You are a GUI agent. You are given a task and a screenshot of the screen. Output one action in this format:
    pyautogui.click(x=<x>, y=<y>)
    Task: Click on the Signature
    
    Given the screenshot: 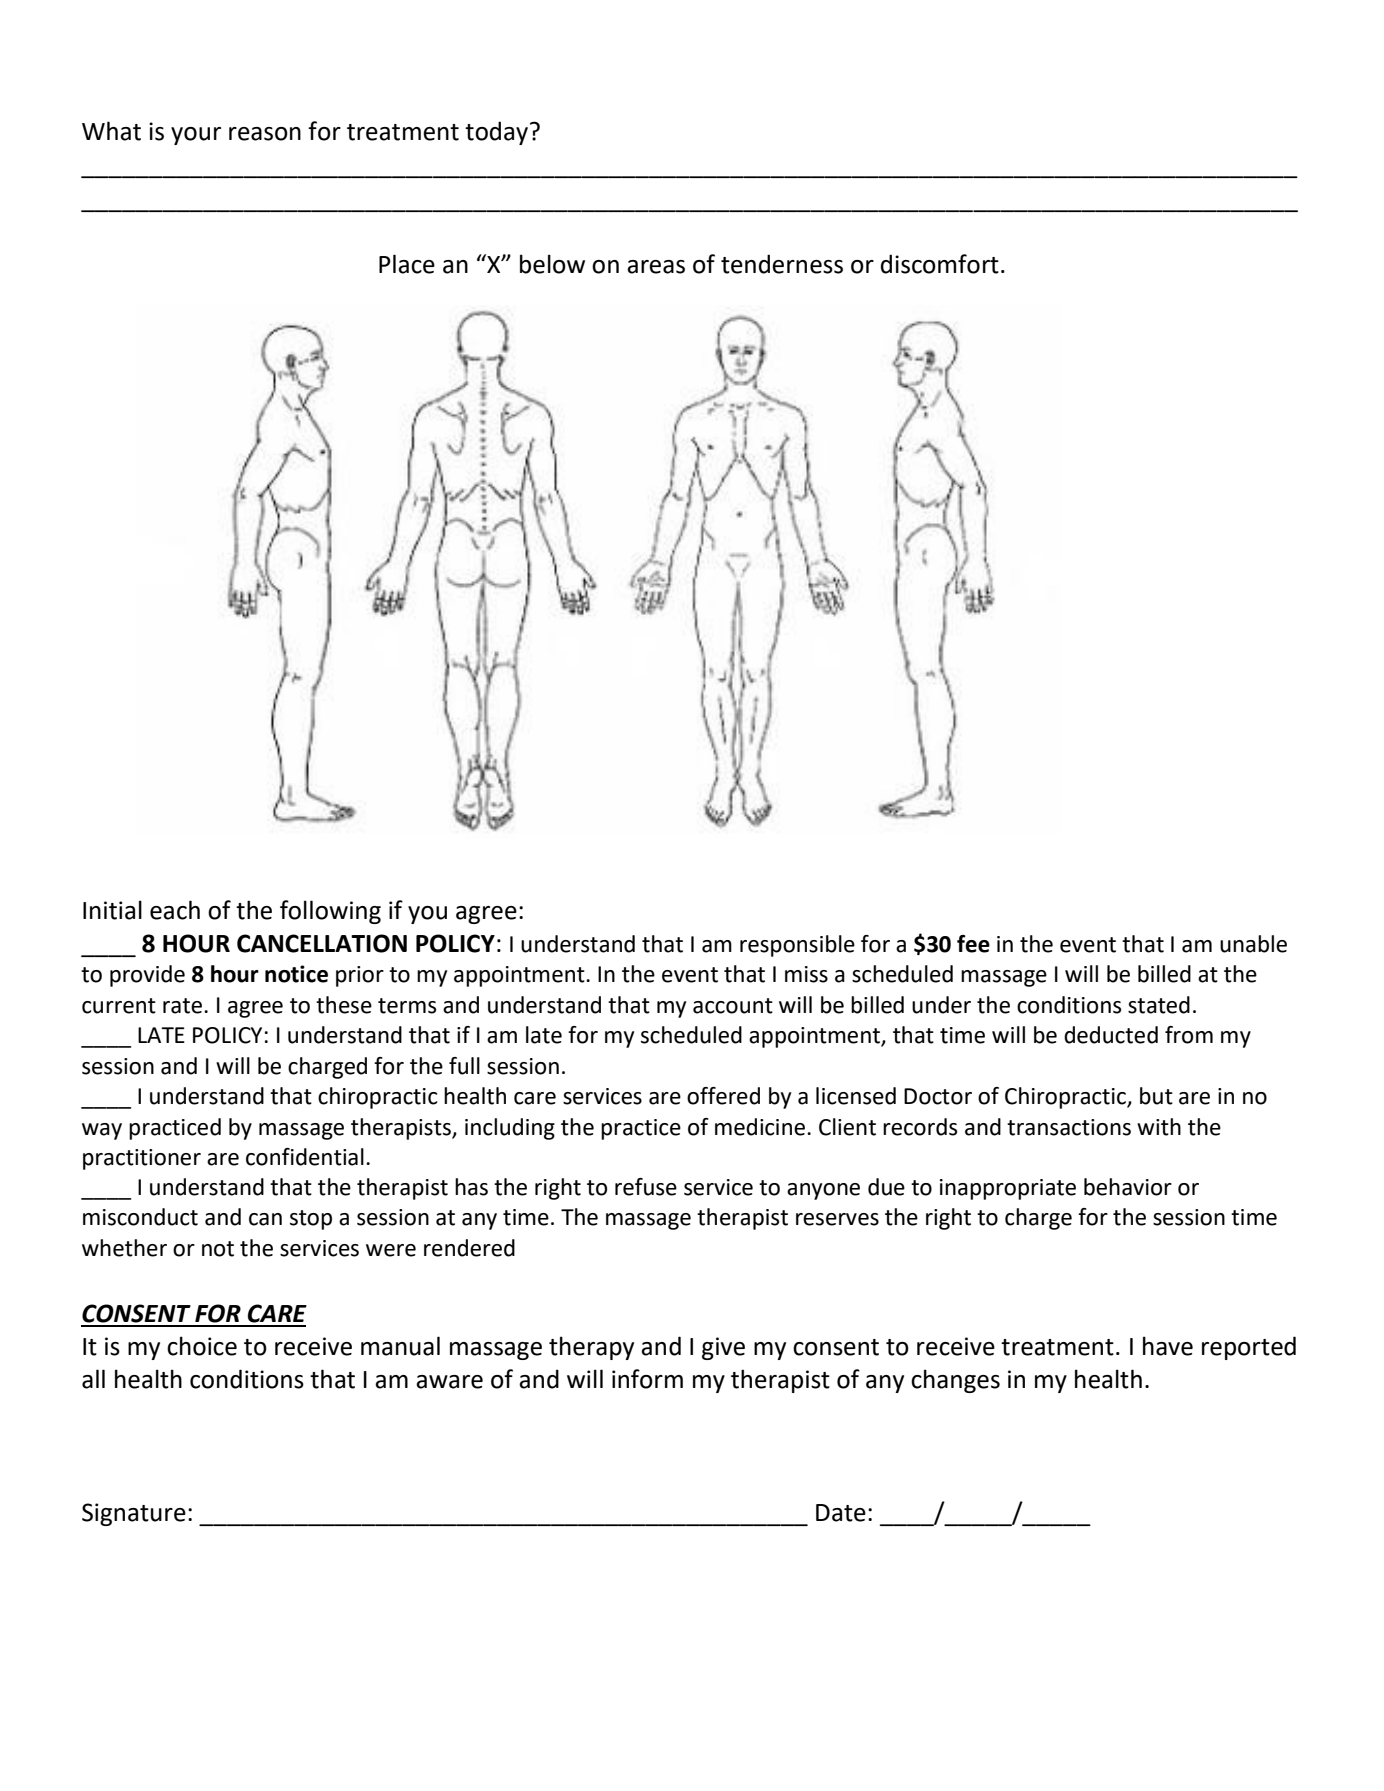 What is the action you would take?
    pyautogui.click(x=134, y=1514)
